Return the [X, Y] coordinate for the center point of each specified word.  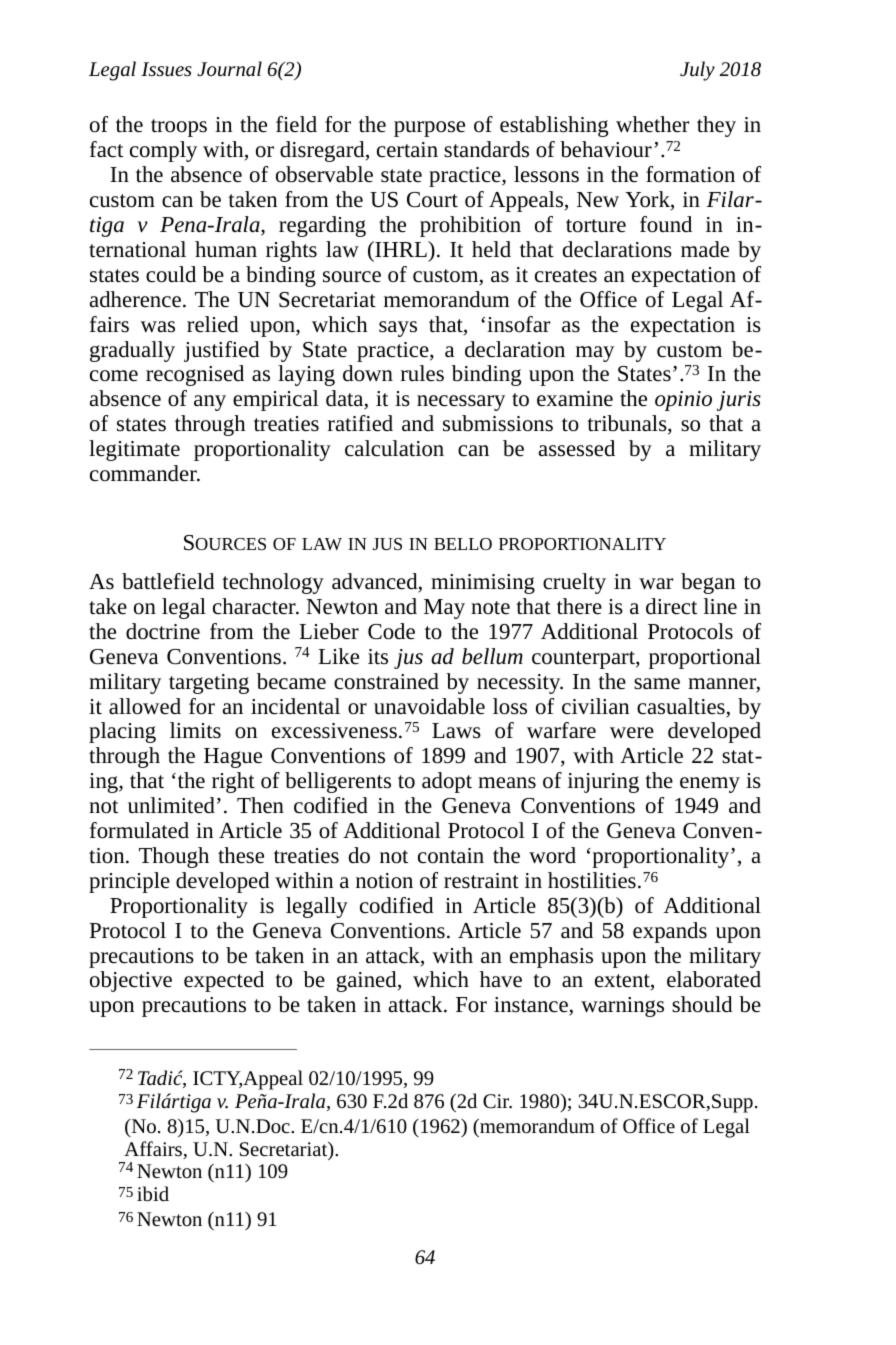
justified [222, 351]
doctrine [163, 631]
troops [179, 128]
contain [451, 856]
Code [391, 631]
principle [129, 882]
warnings [622, 1007]
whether [652, 124]
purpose [429, 129]
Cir [497, 1101]
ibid [153, 1193]
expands [670, 932]
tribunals [628, 424]
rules [422, 373]
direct [671, 606]
